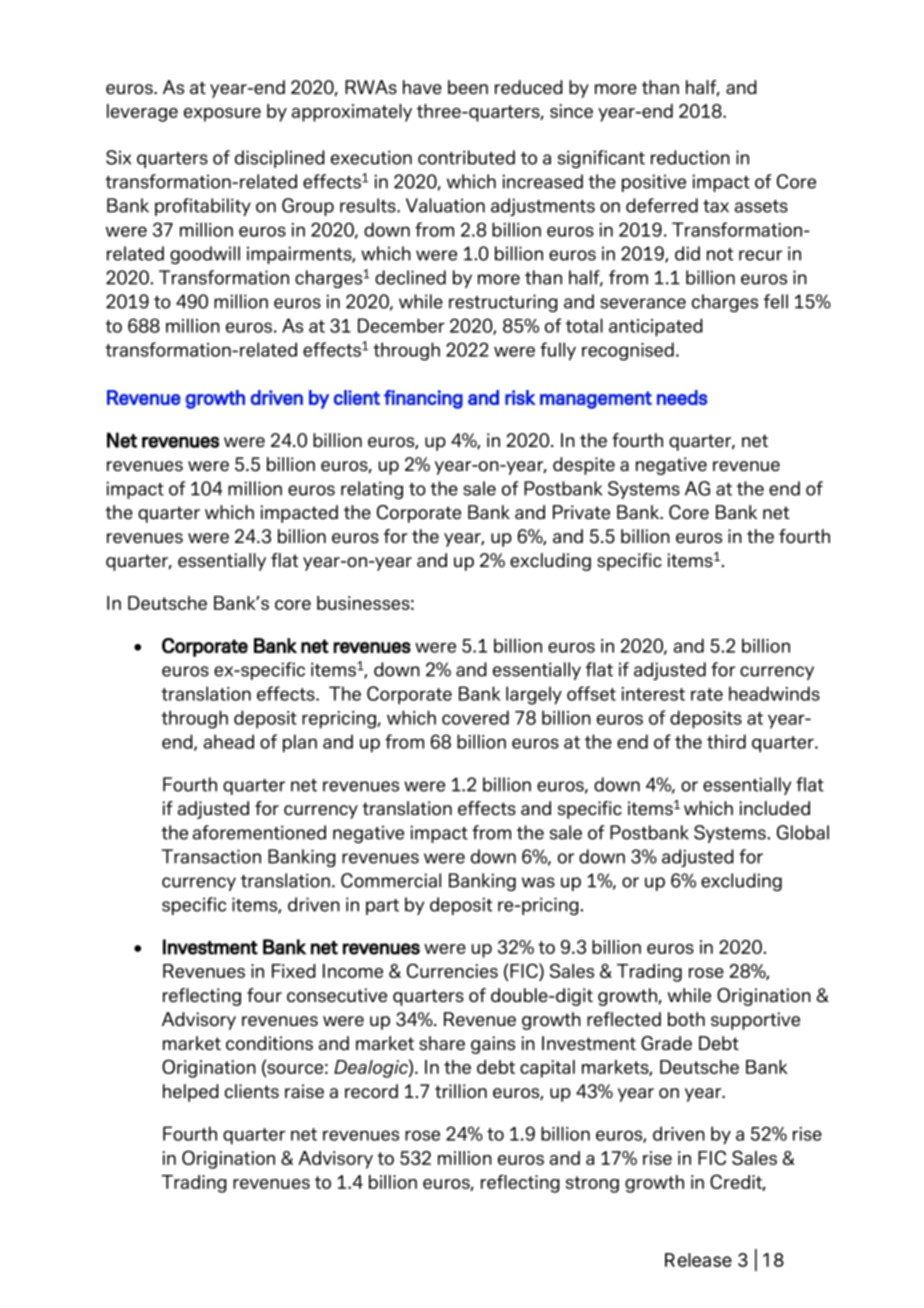  I want to click on needs, so click(682, 397).
